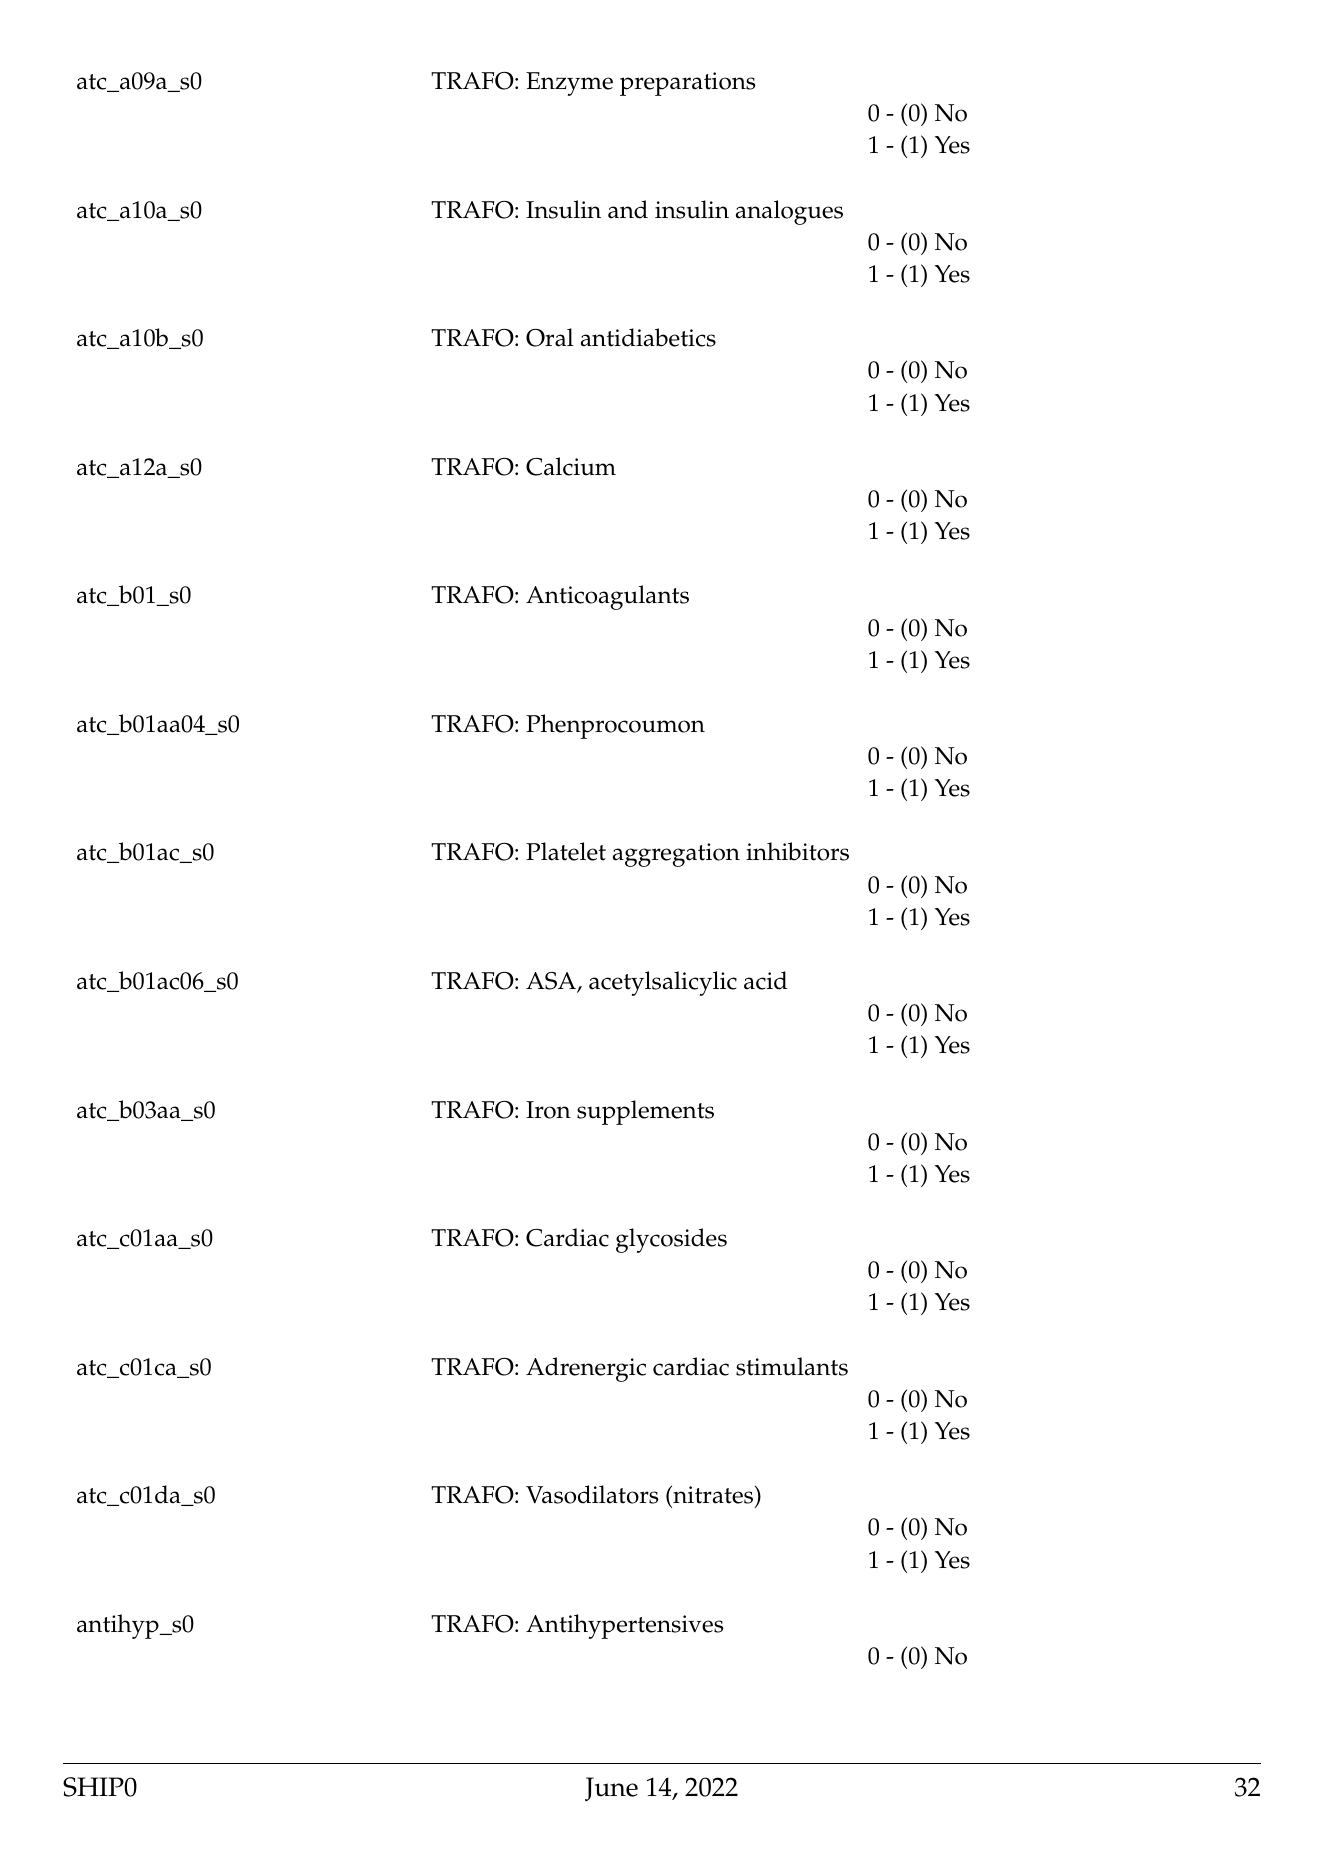 This page has width=1324, height=1873. Describe the element at coordinates (792, 1366) in the page. I see `stimulants` at that location.
